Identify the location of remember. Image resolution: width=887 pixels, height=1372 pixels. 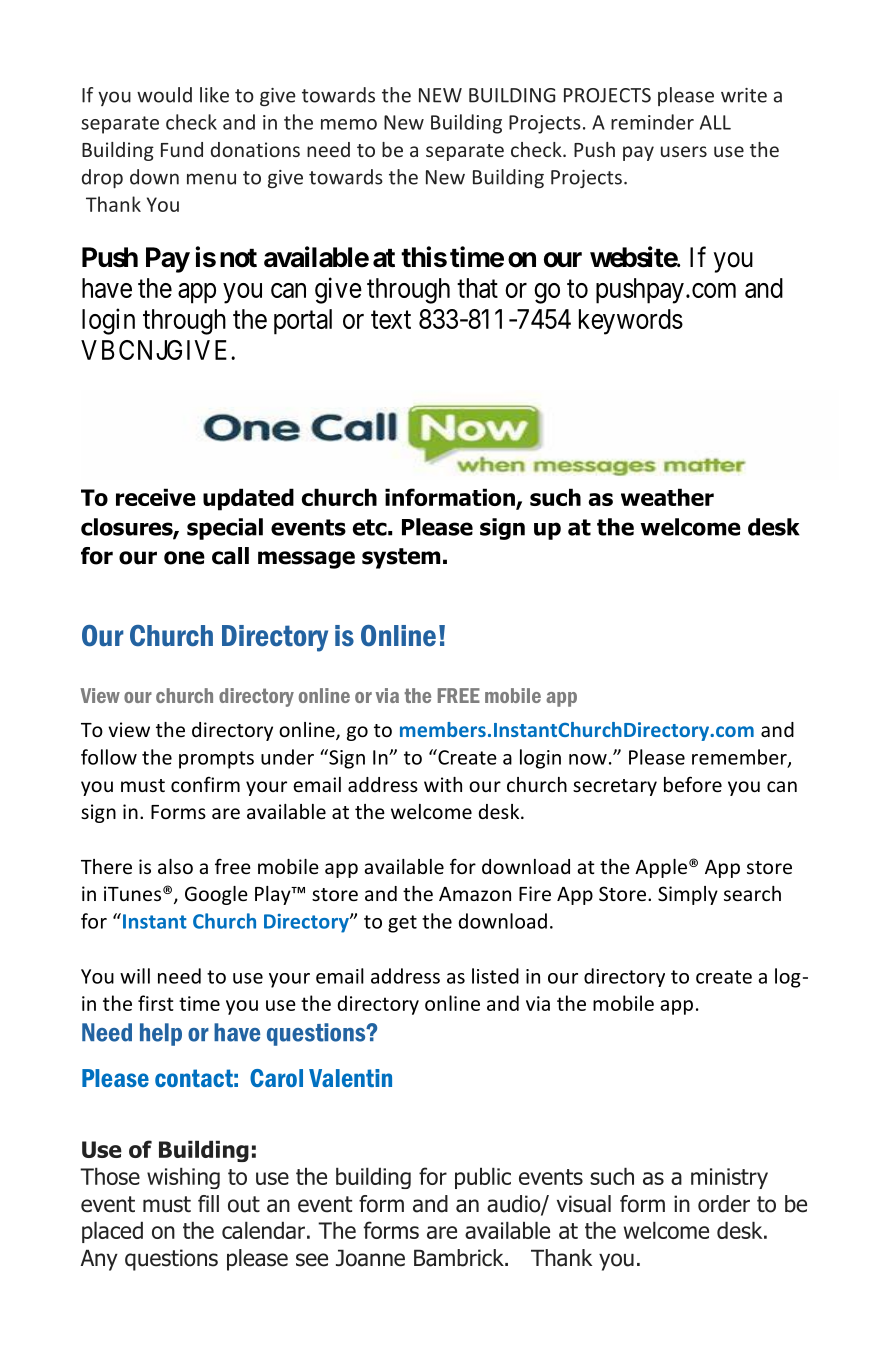
(740, 758).
